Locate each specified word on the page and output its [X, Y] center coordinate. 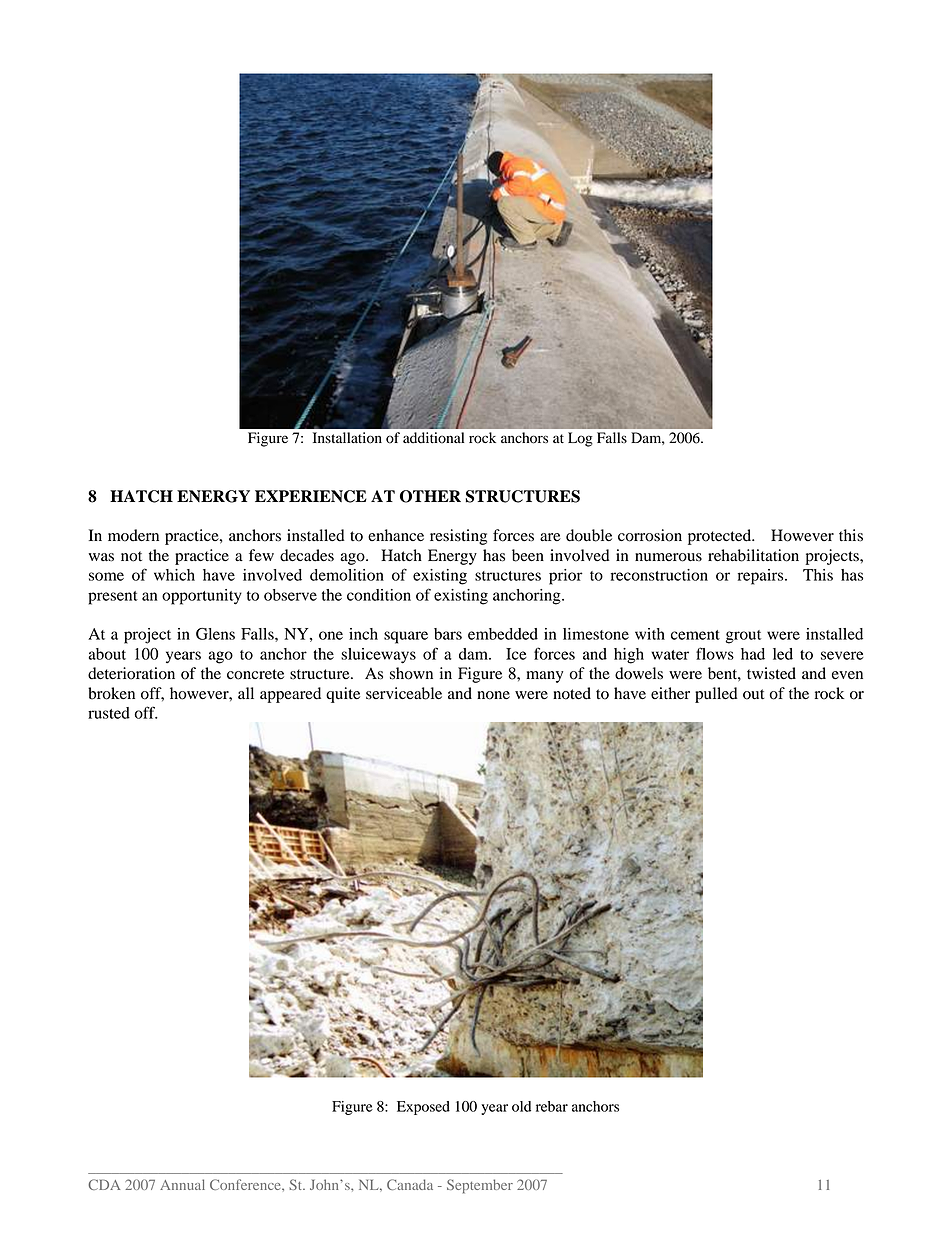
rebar [552, 1106]
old [521, 1106]
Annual [182, 1184]
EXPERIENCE [311, 496]
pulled [716, 695]
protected [721, 537]
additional [433, 438]
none [493, 695]
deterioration [131, 673]
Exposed [423, 1108]
